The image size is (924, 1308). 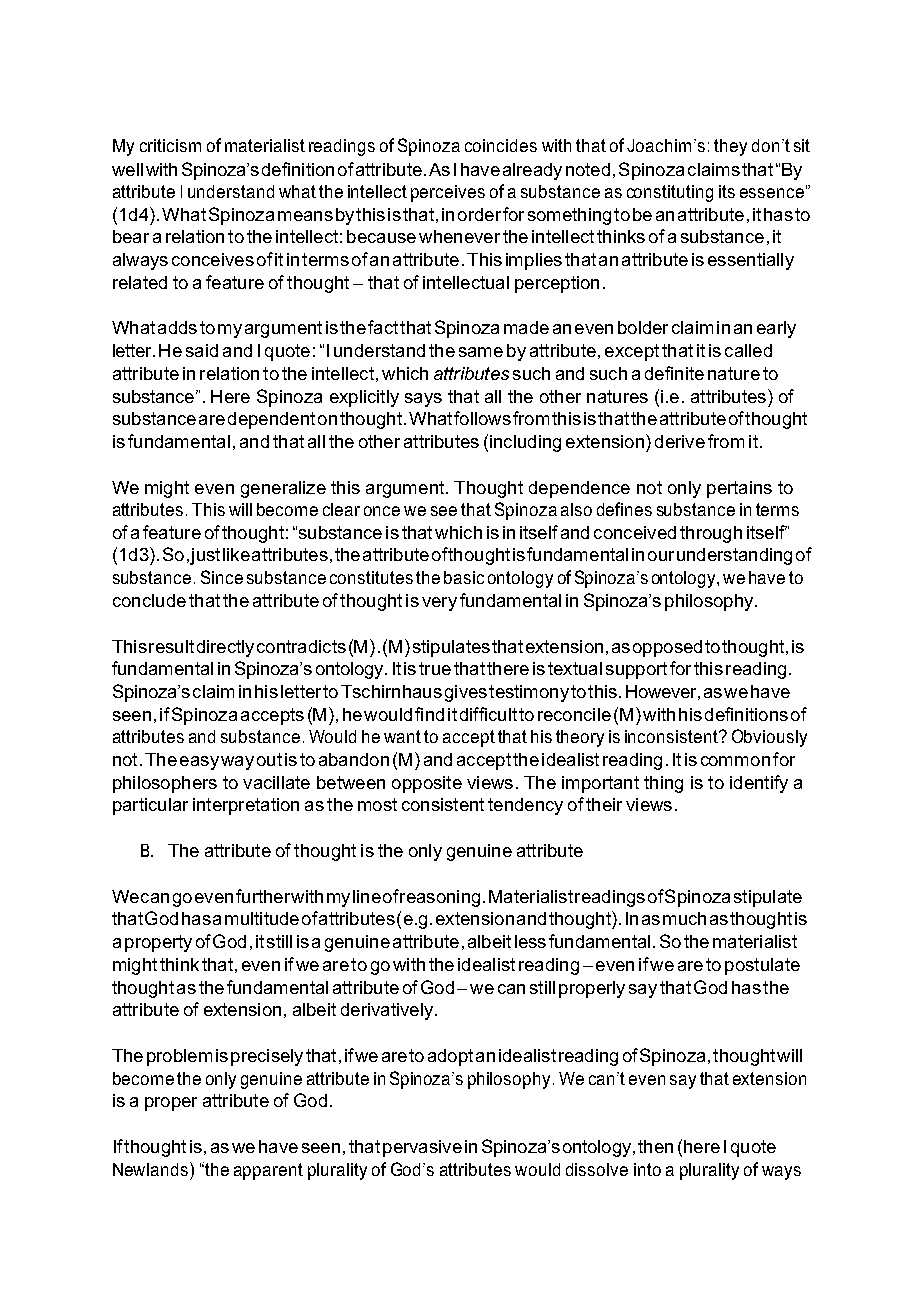 I want to click on into, so click(x=647, y=1169).
